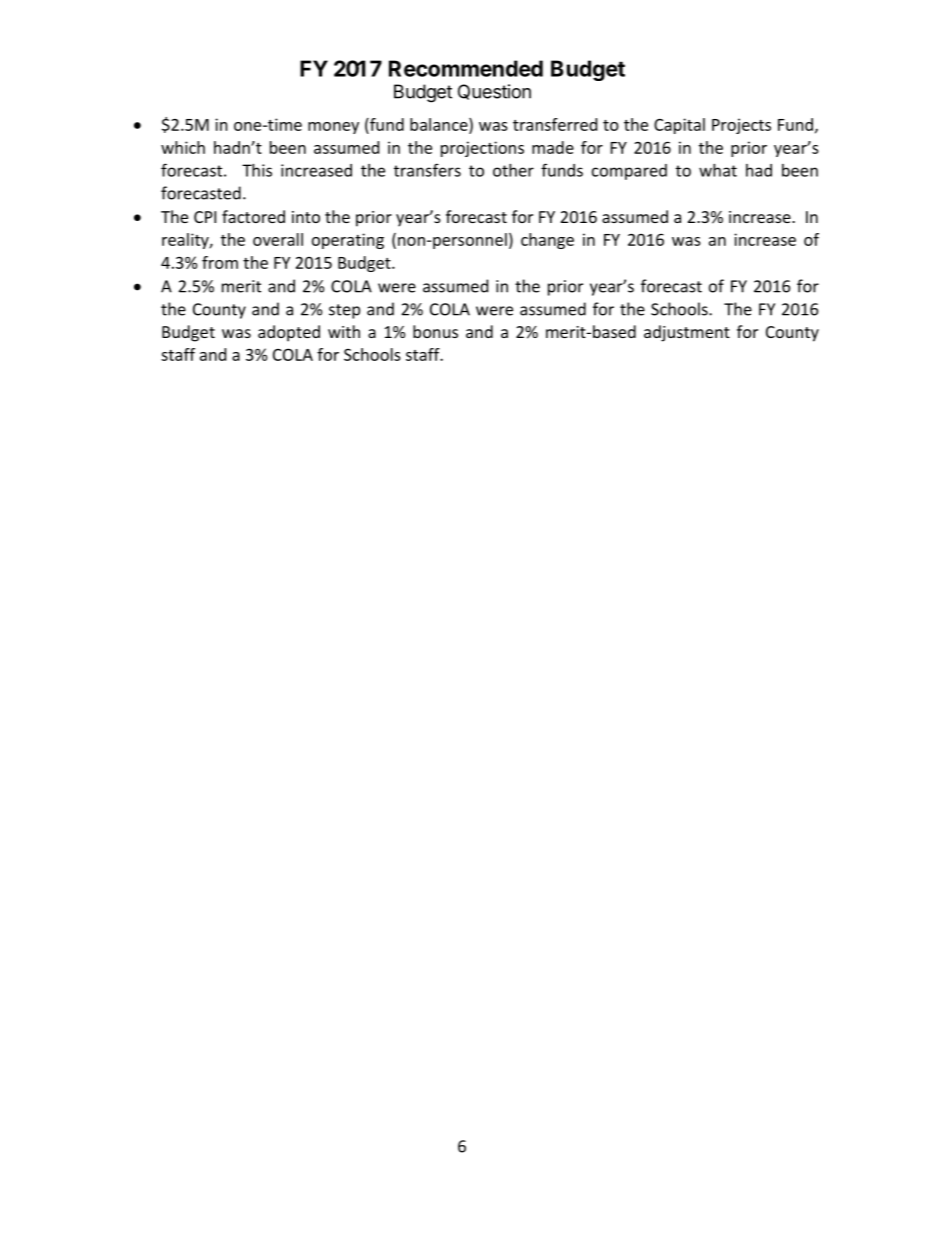 The image size is (952, 1233). I want to click on adopted, so click(289, 333).
